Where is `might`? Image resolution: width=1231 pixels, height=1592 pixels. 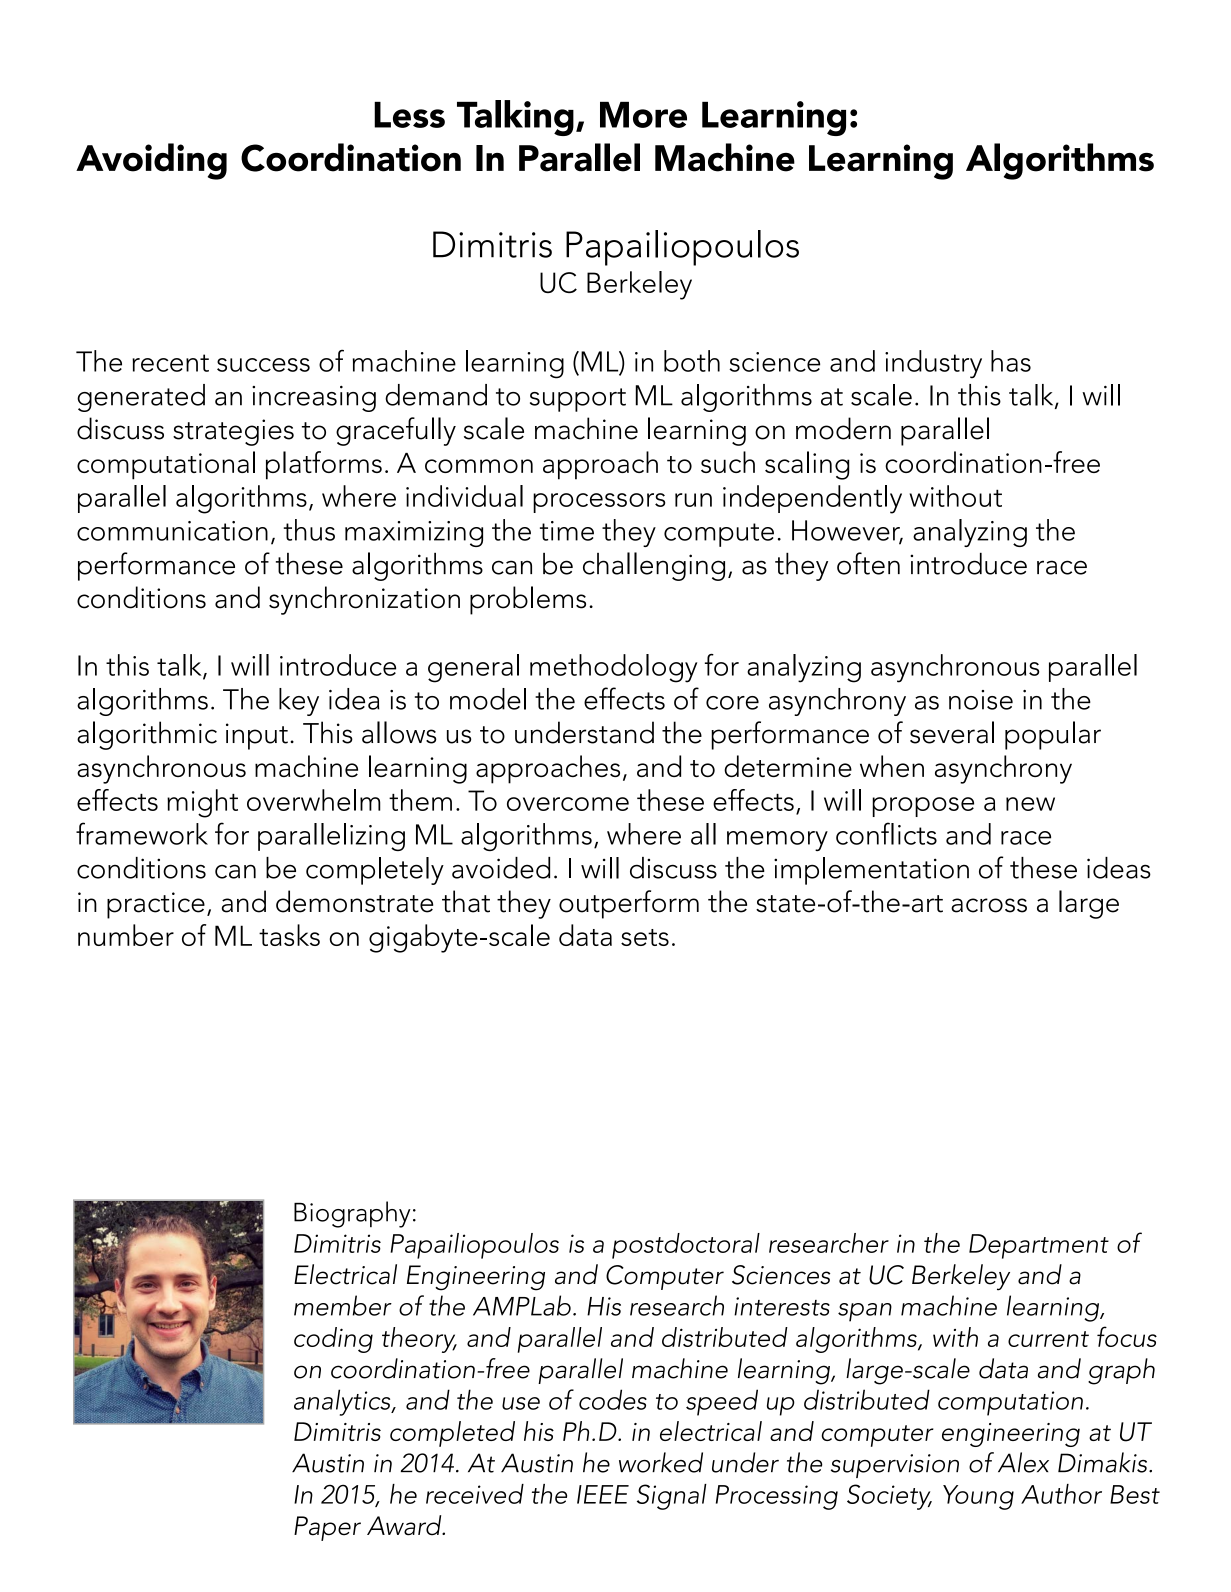
might is located at coordinates (202, 803).
